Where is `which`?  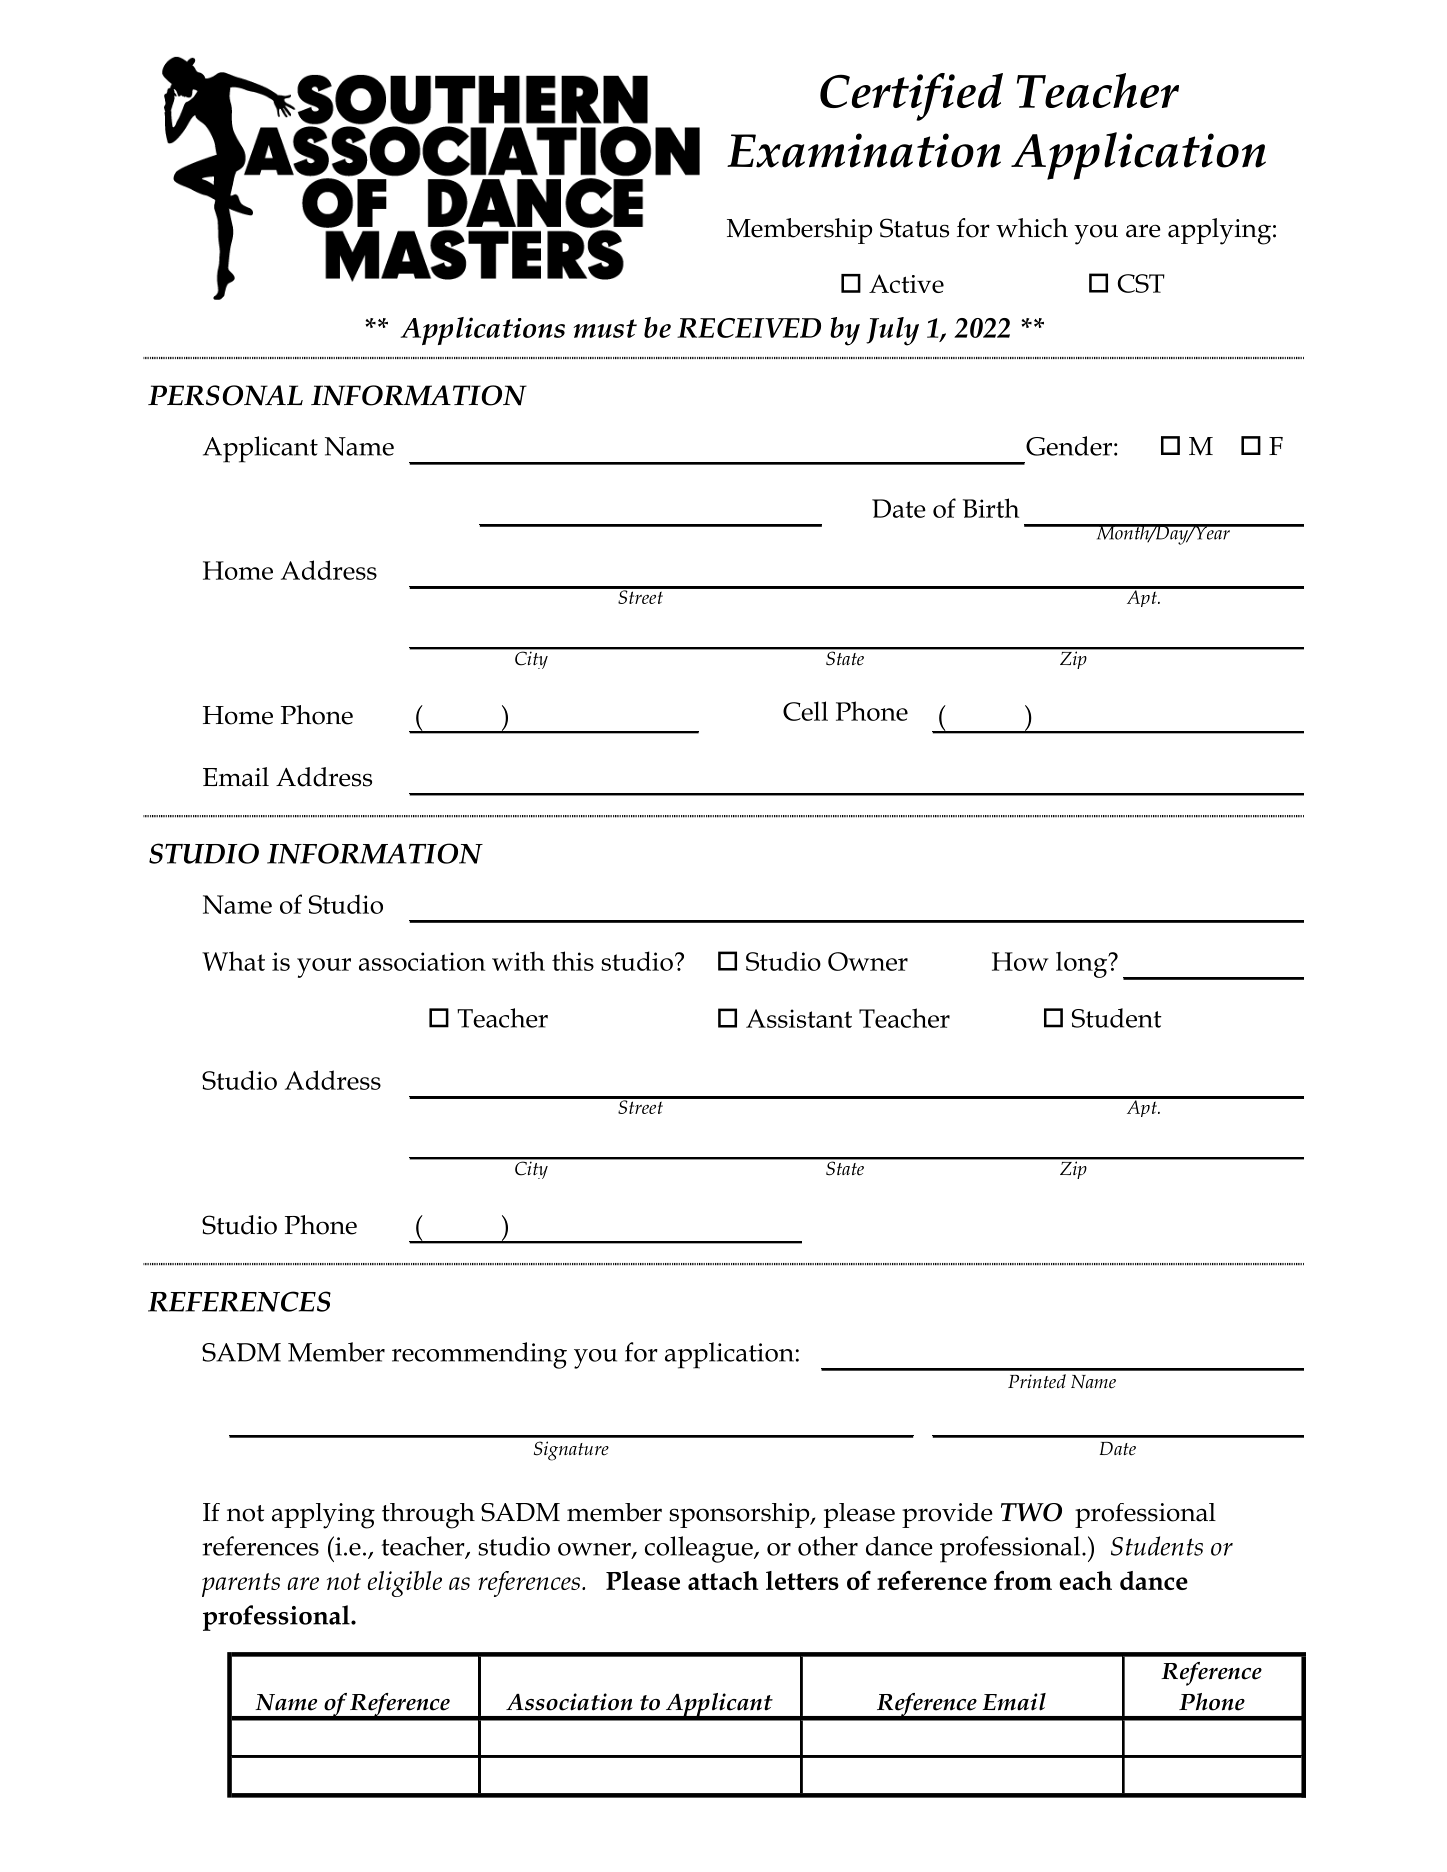
which is located at coordinates (1032, 228).
